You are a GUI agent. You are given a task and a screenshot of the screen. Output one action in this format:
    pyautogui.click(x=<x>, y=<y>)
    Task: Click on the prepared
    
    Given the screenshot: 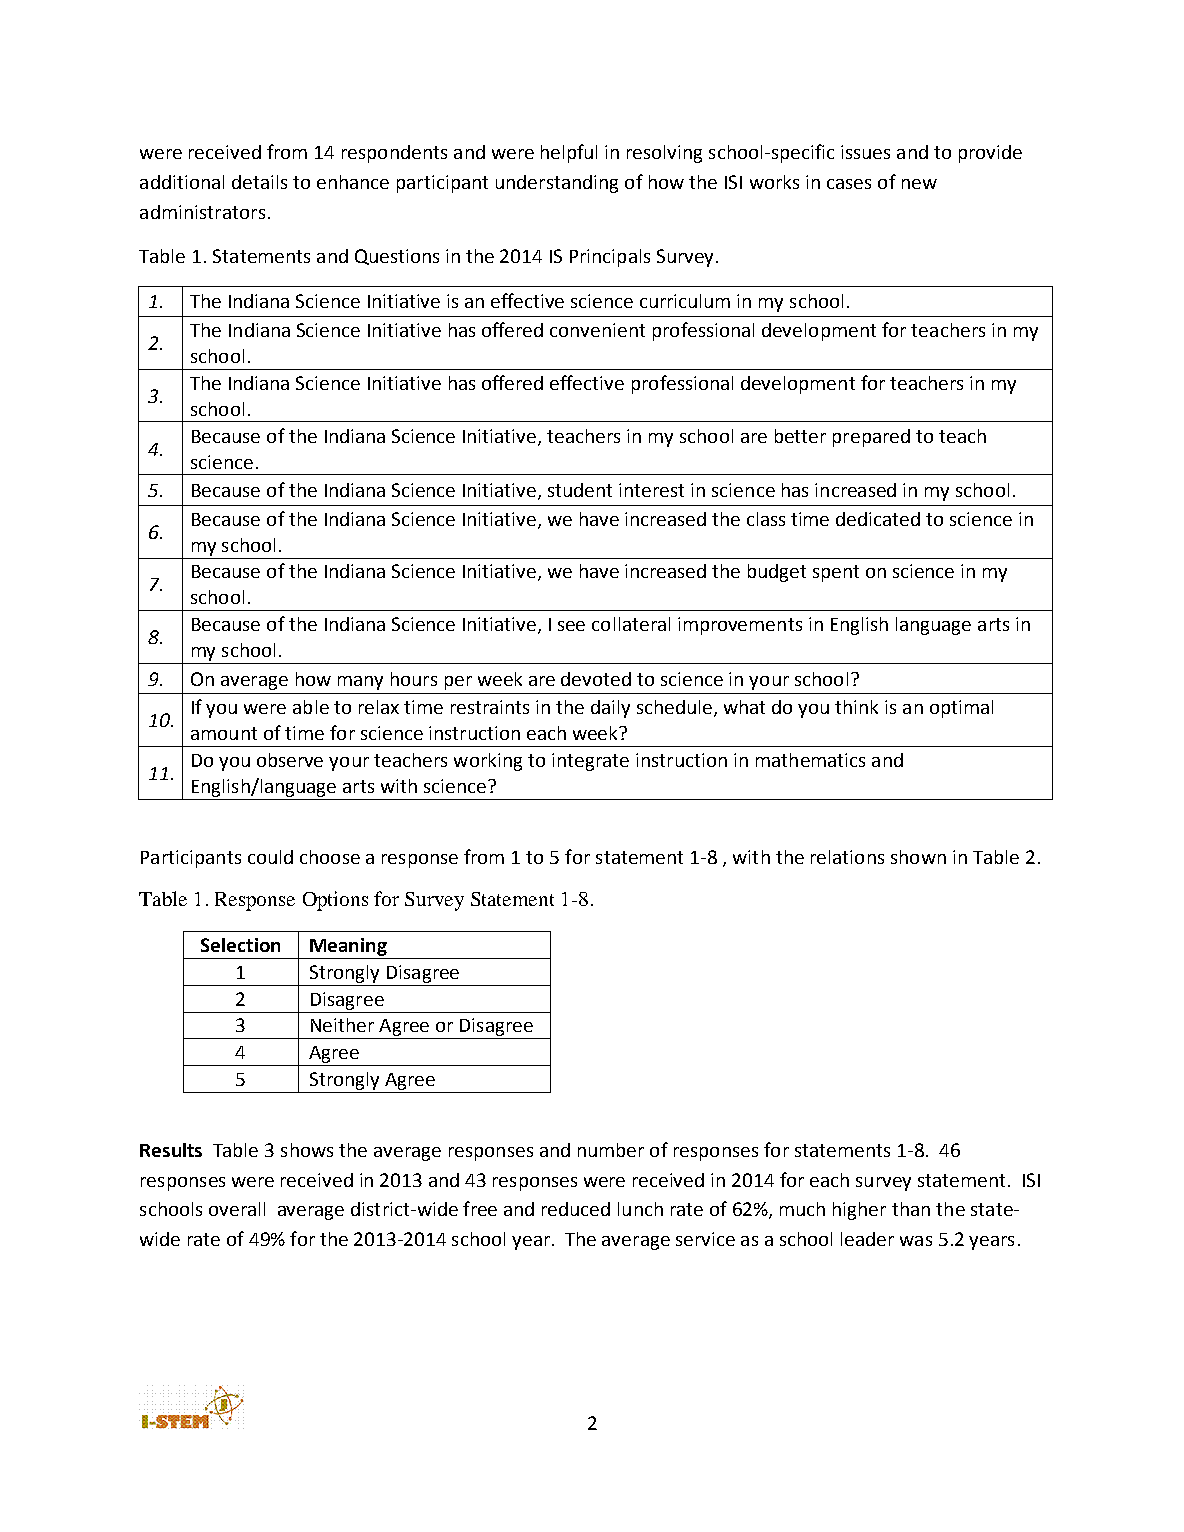 What is the action you would take?
    pyautogui.click(x=871, y=438)
